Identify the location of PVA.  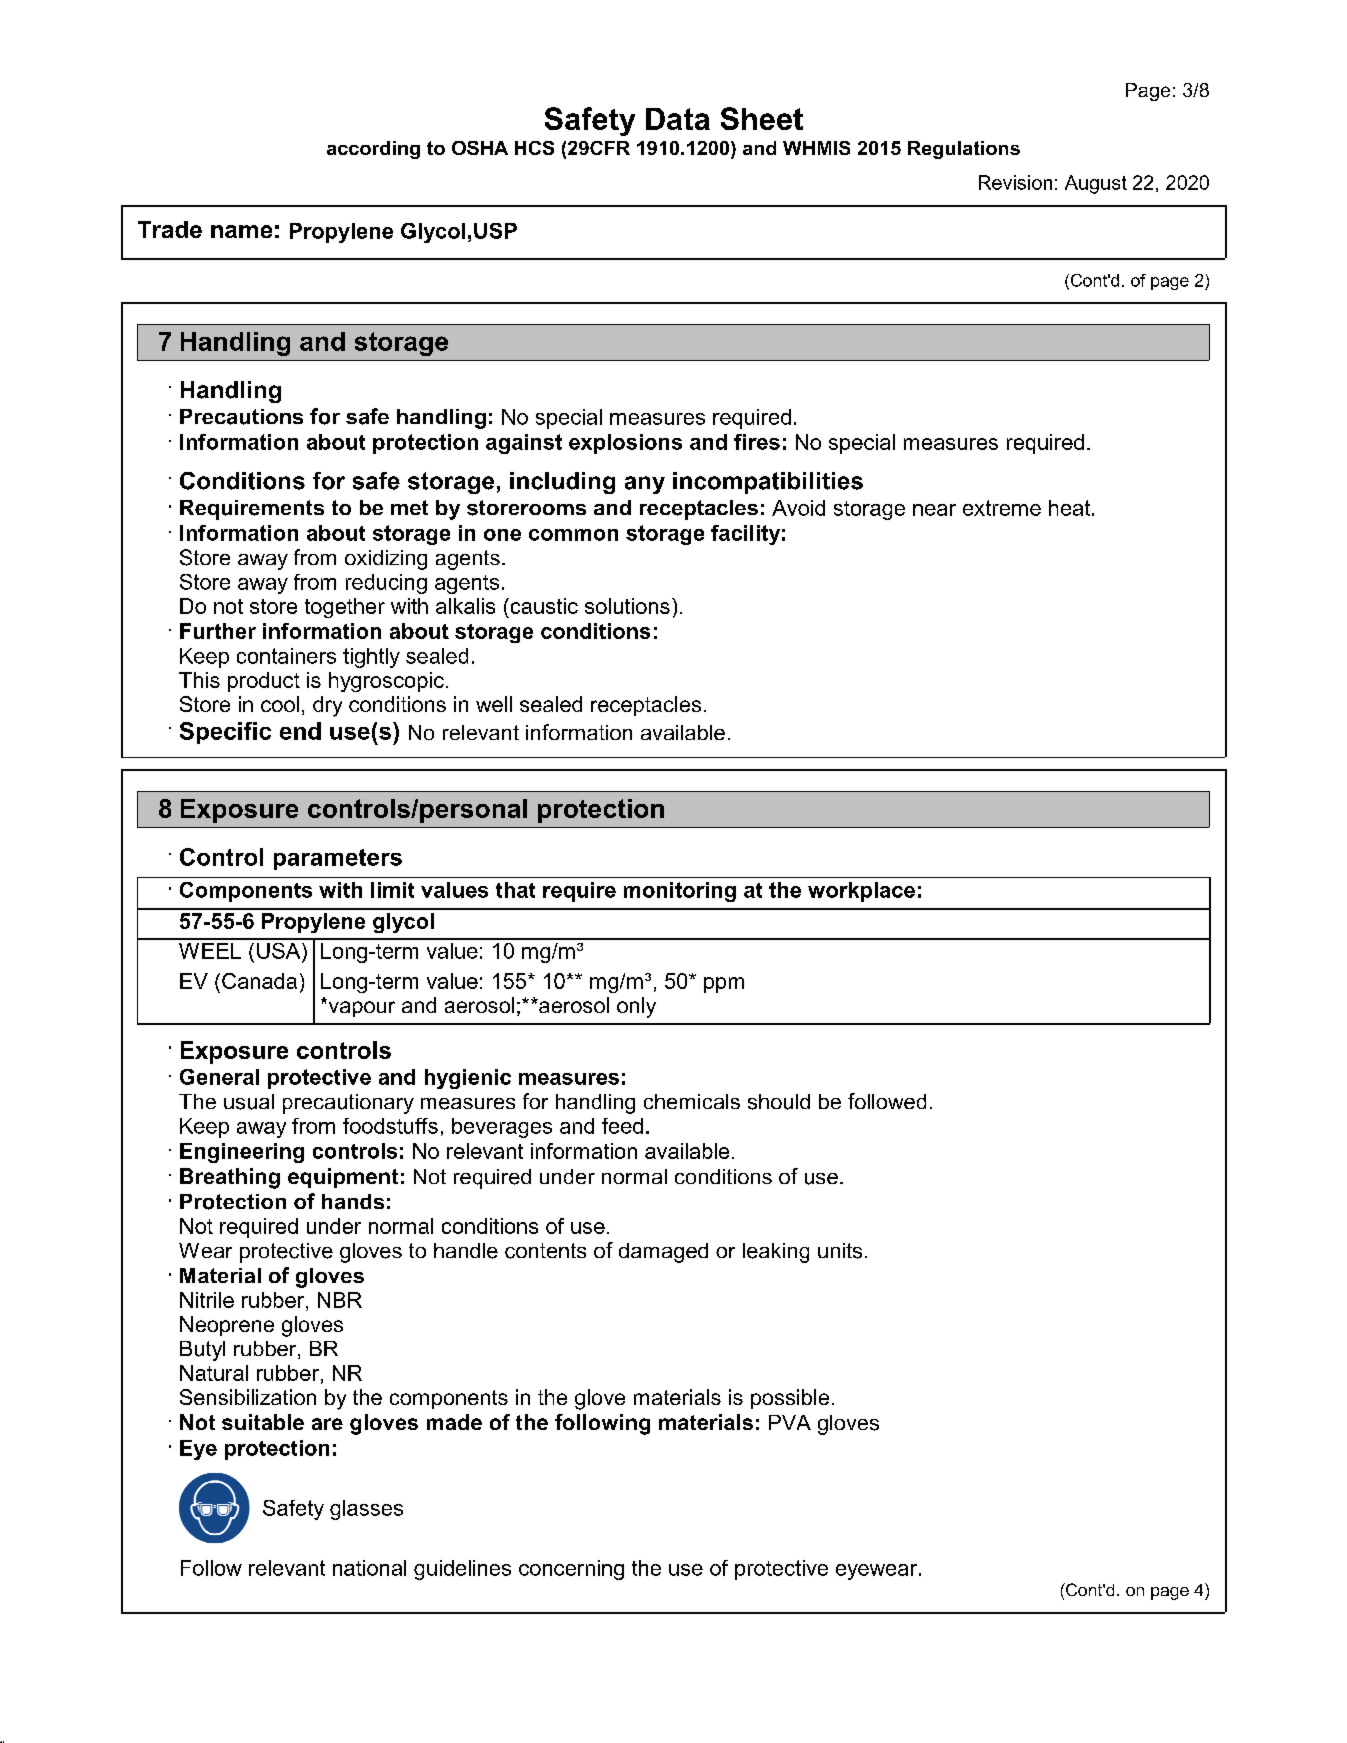
(790, 1422).
